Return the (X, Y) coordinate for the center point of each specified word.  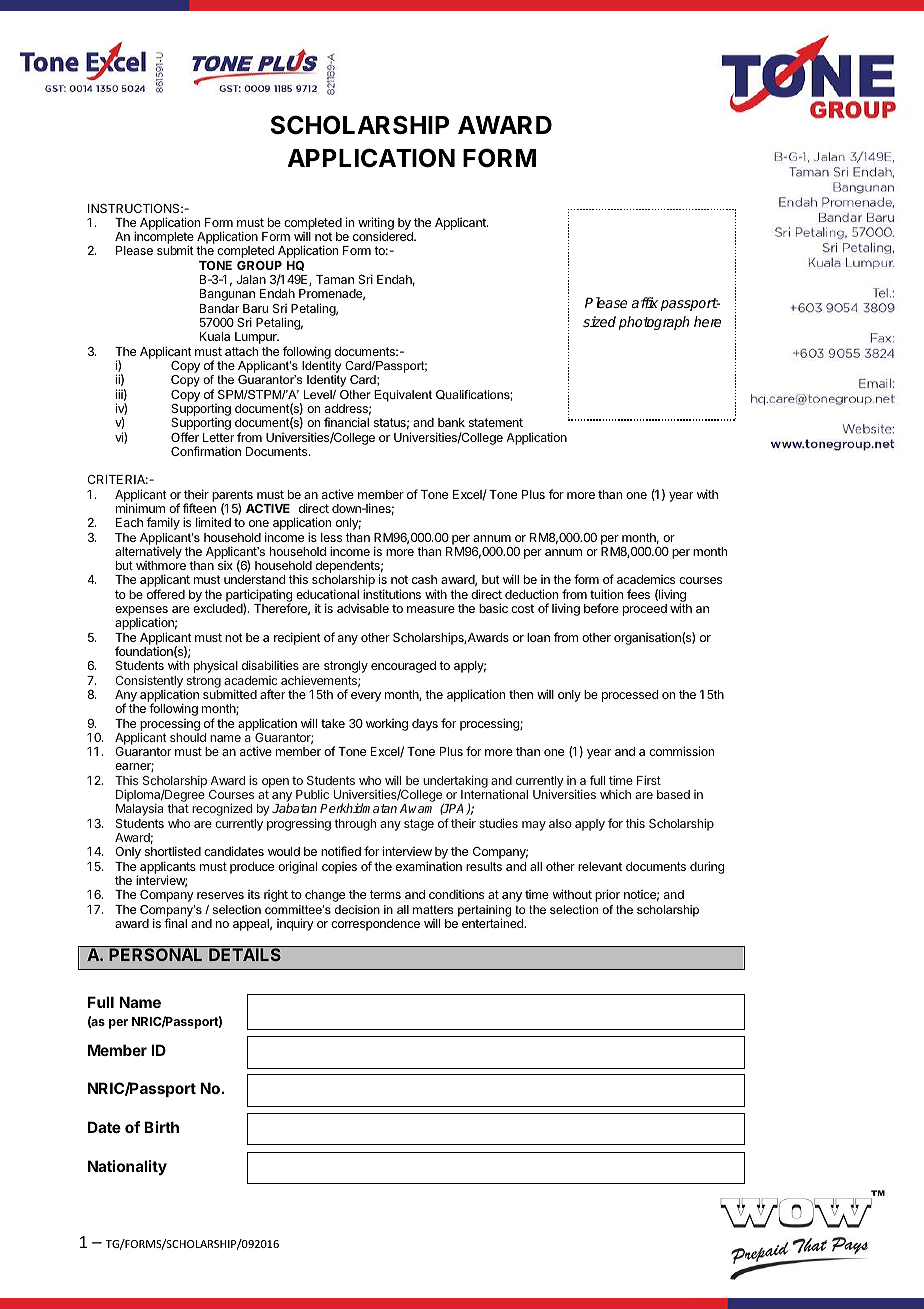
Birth (161, 1127)
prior (607, 895)
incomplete (164, 239)
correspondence (375, 925)
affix (645, 302)
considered (384, 236)
